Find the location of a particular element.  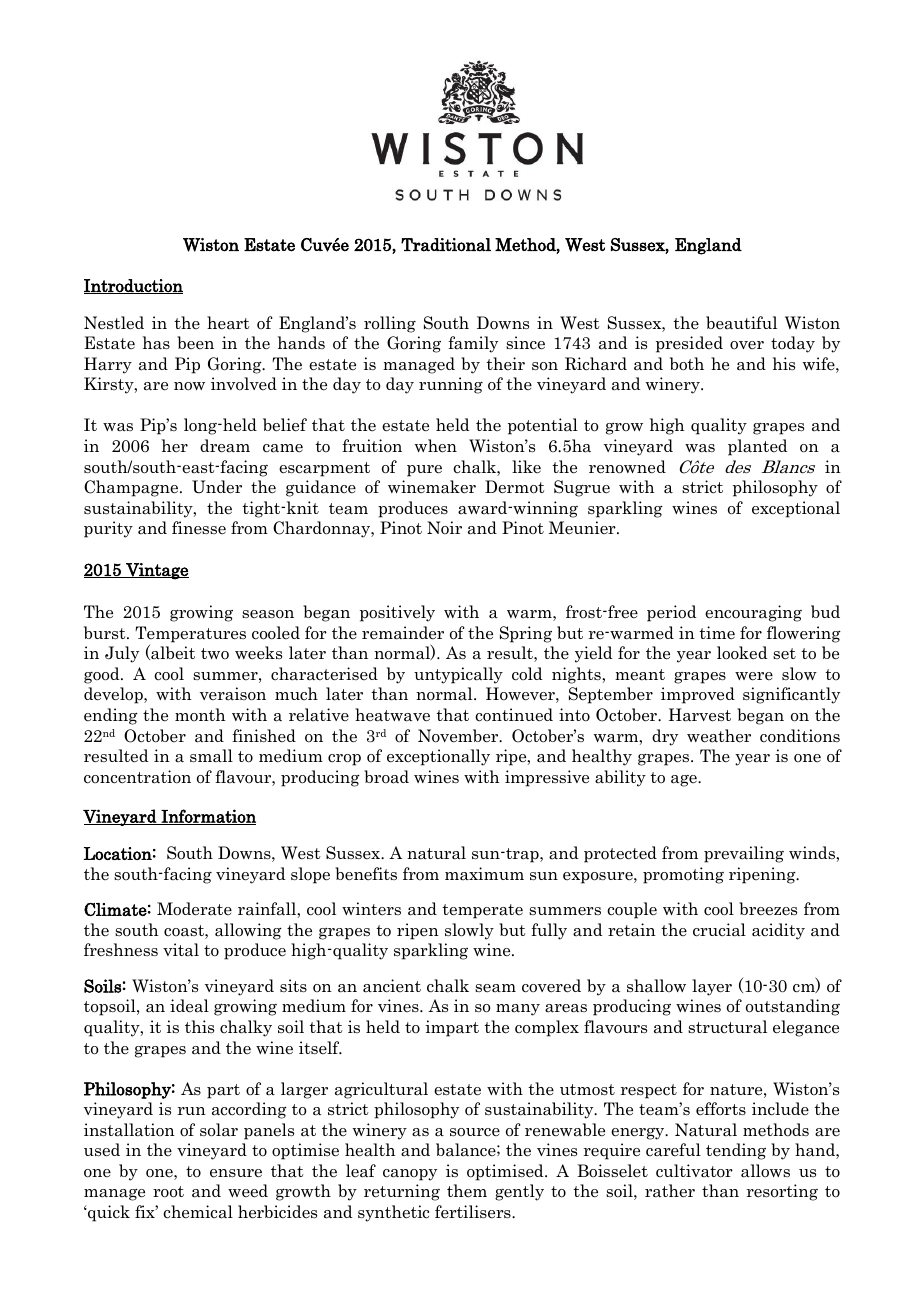

beautiful is located at coordinates (741, 323).
